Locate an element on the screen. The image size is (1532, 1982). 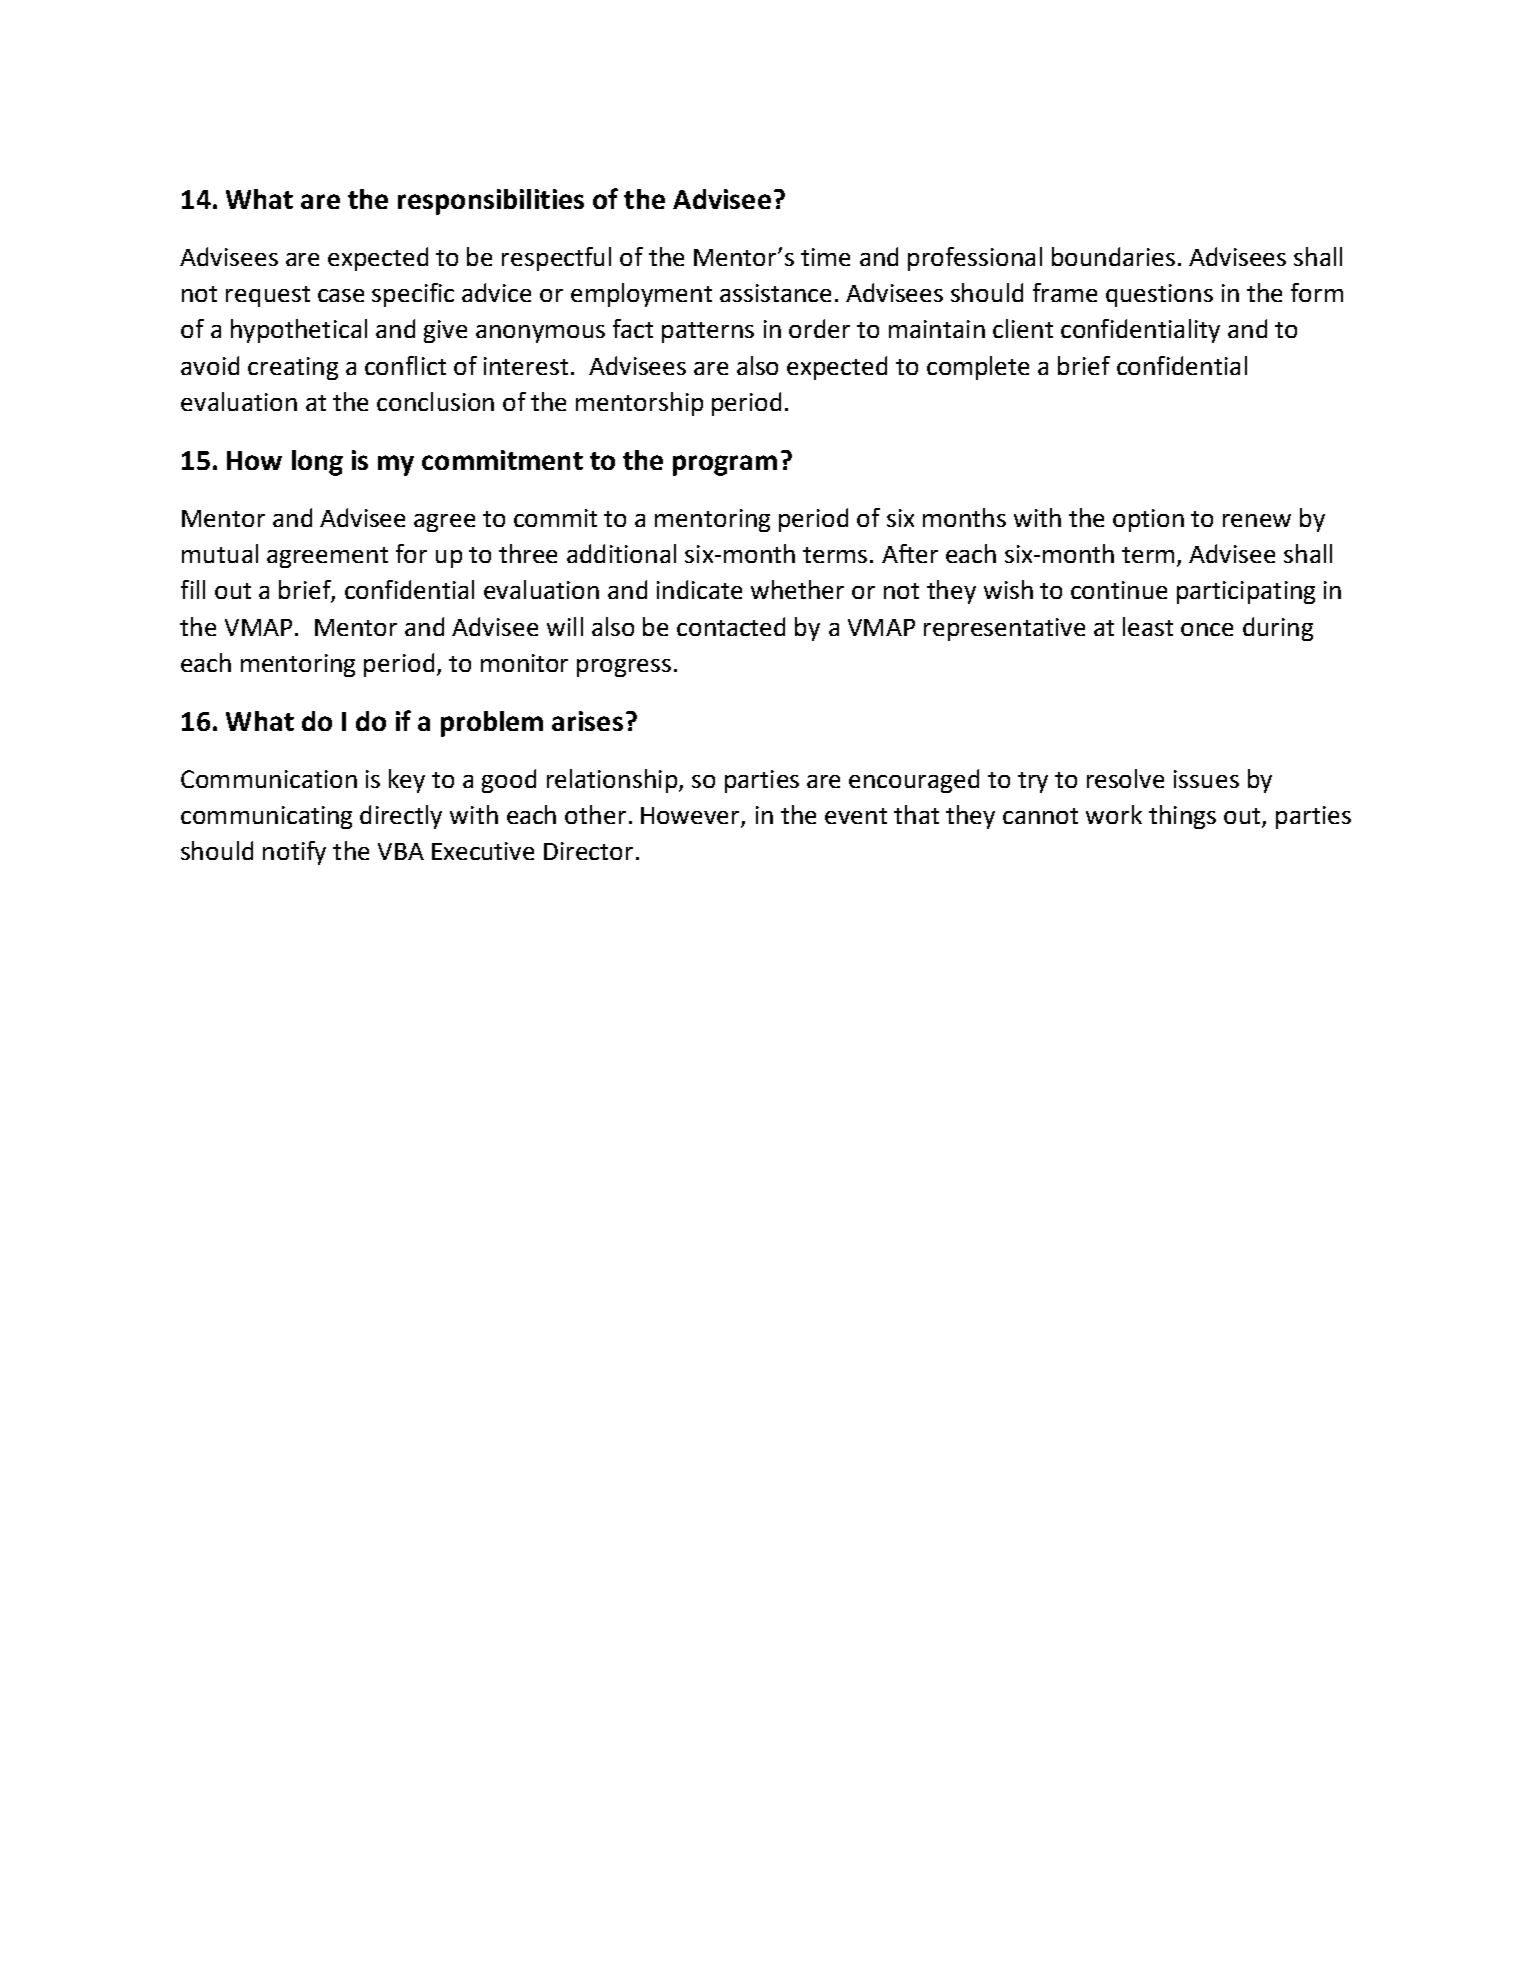
complete is located at coordinates (978, 368).
